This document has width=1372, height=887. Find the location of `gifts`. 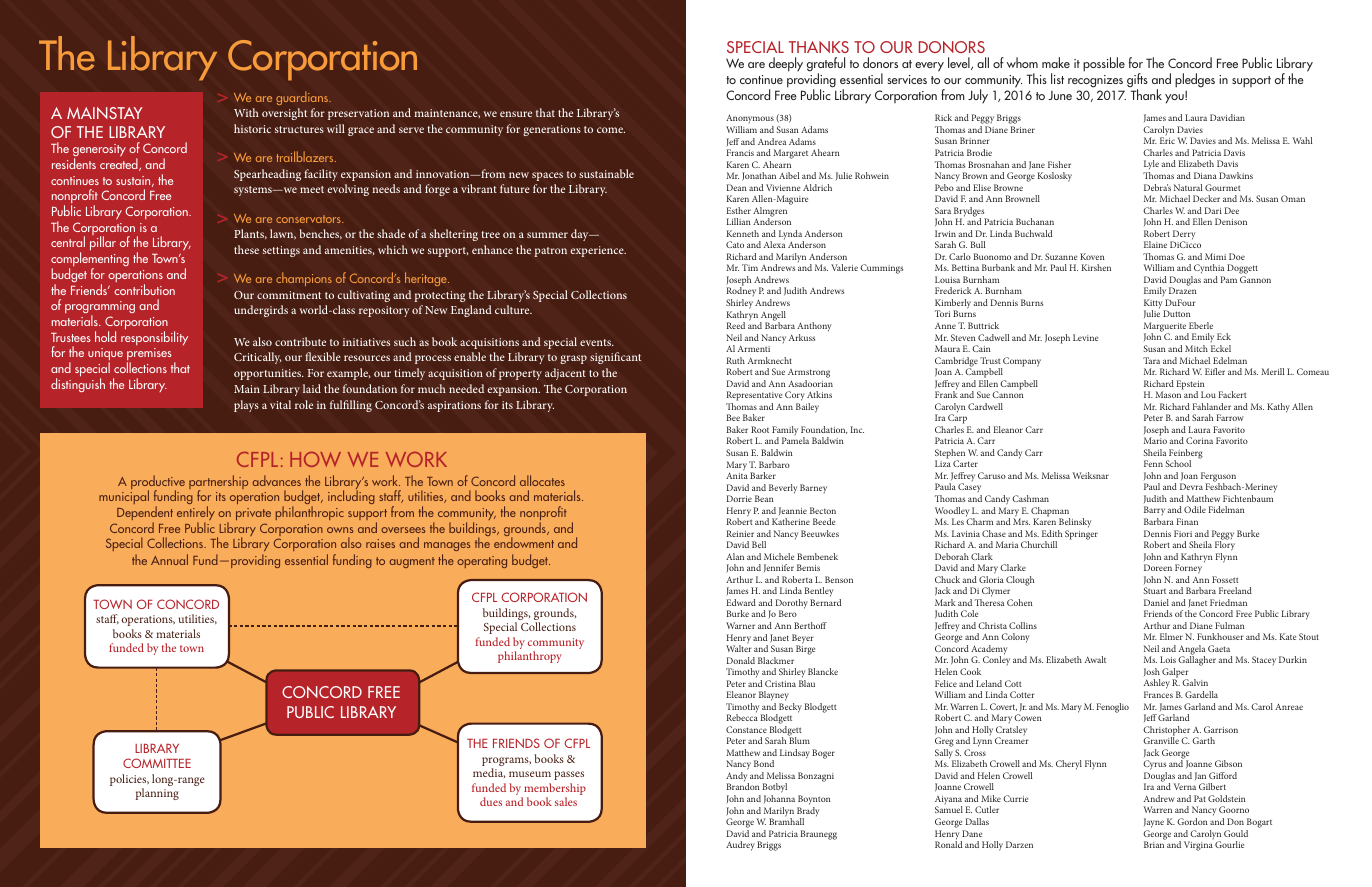

gifts is located at coordinates (1137, 81).
